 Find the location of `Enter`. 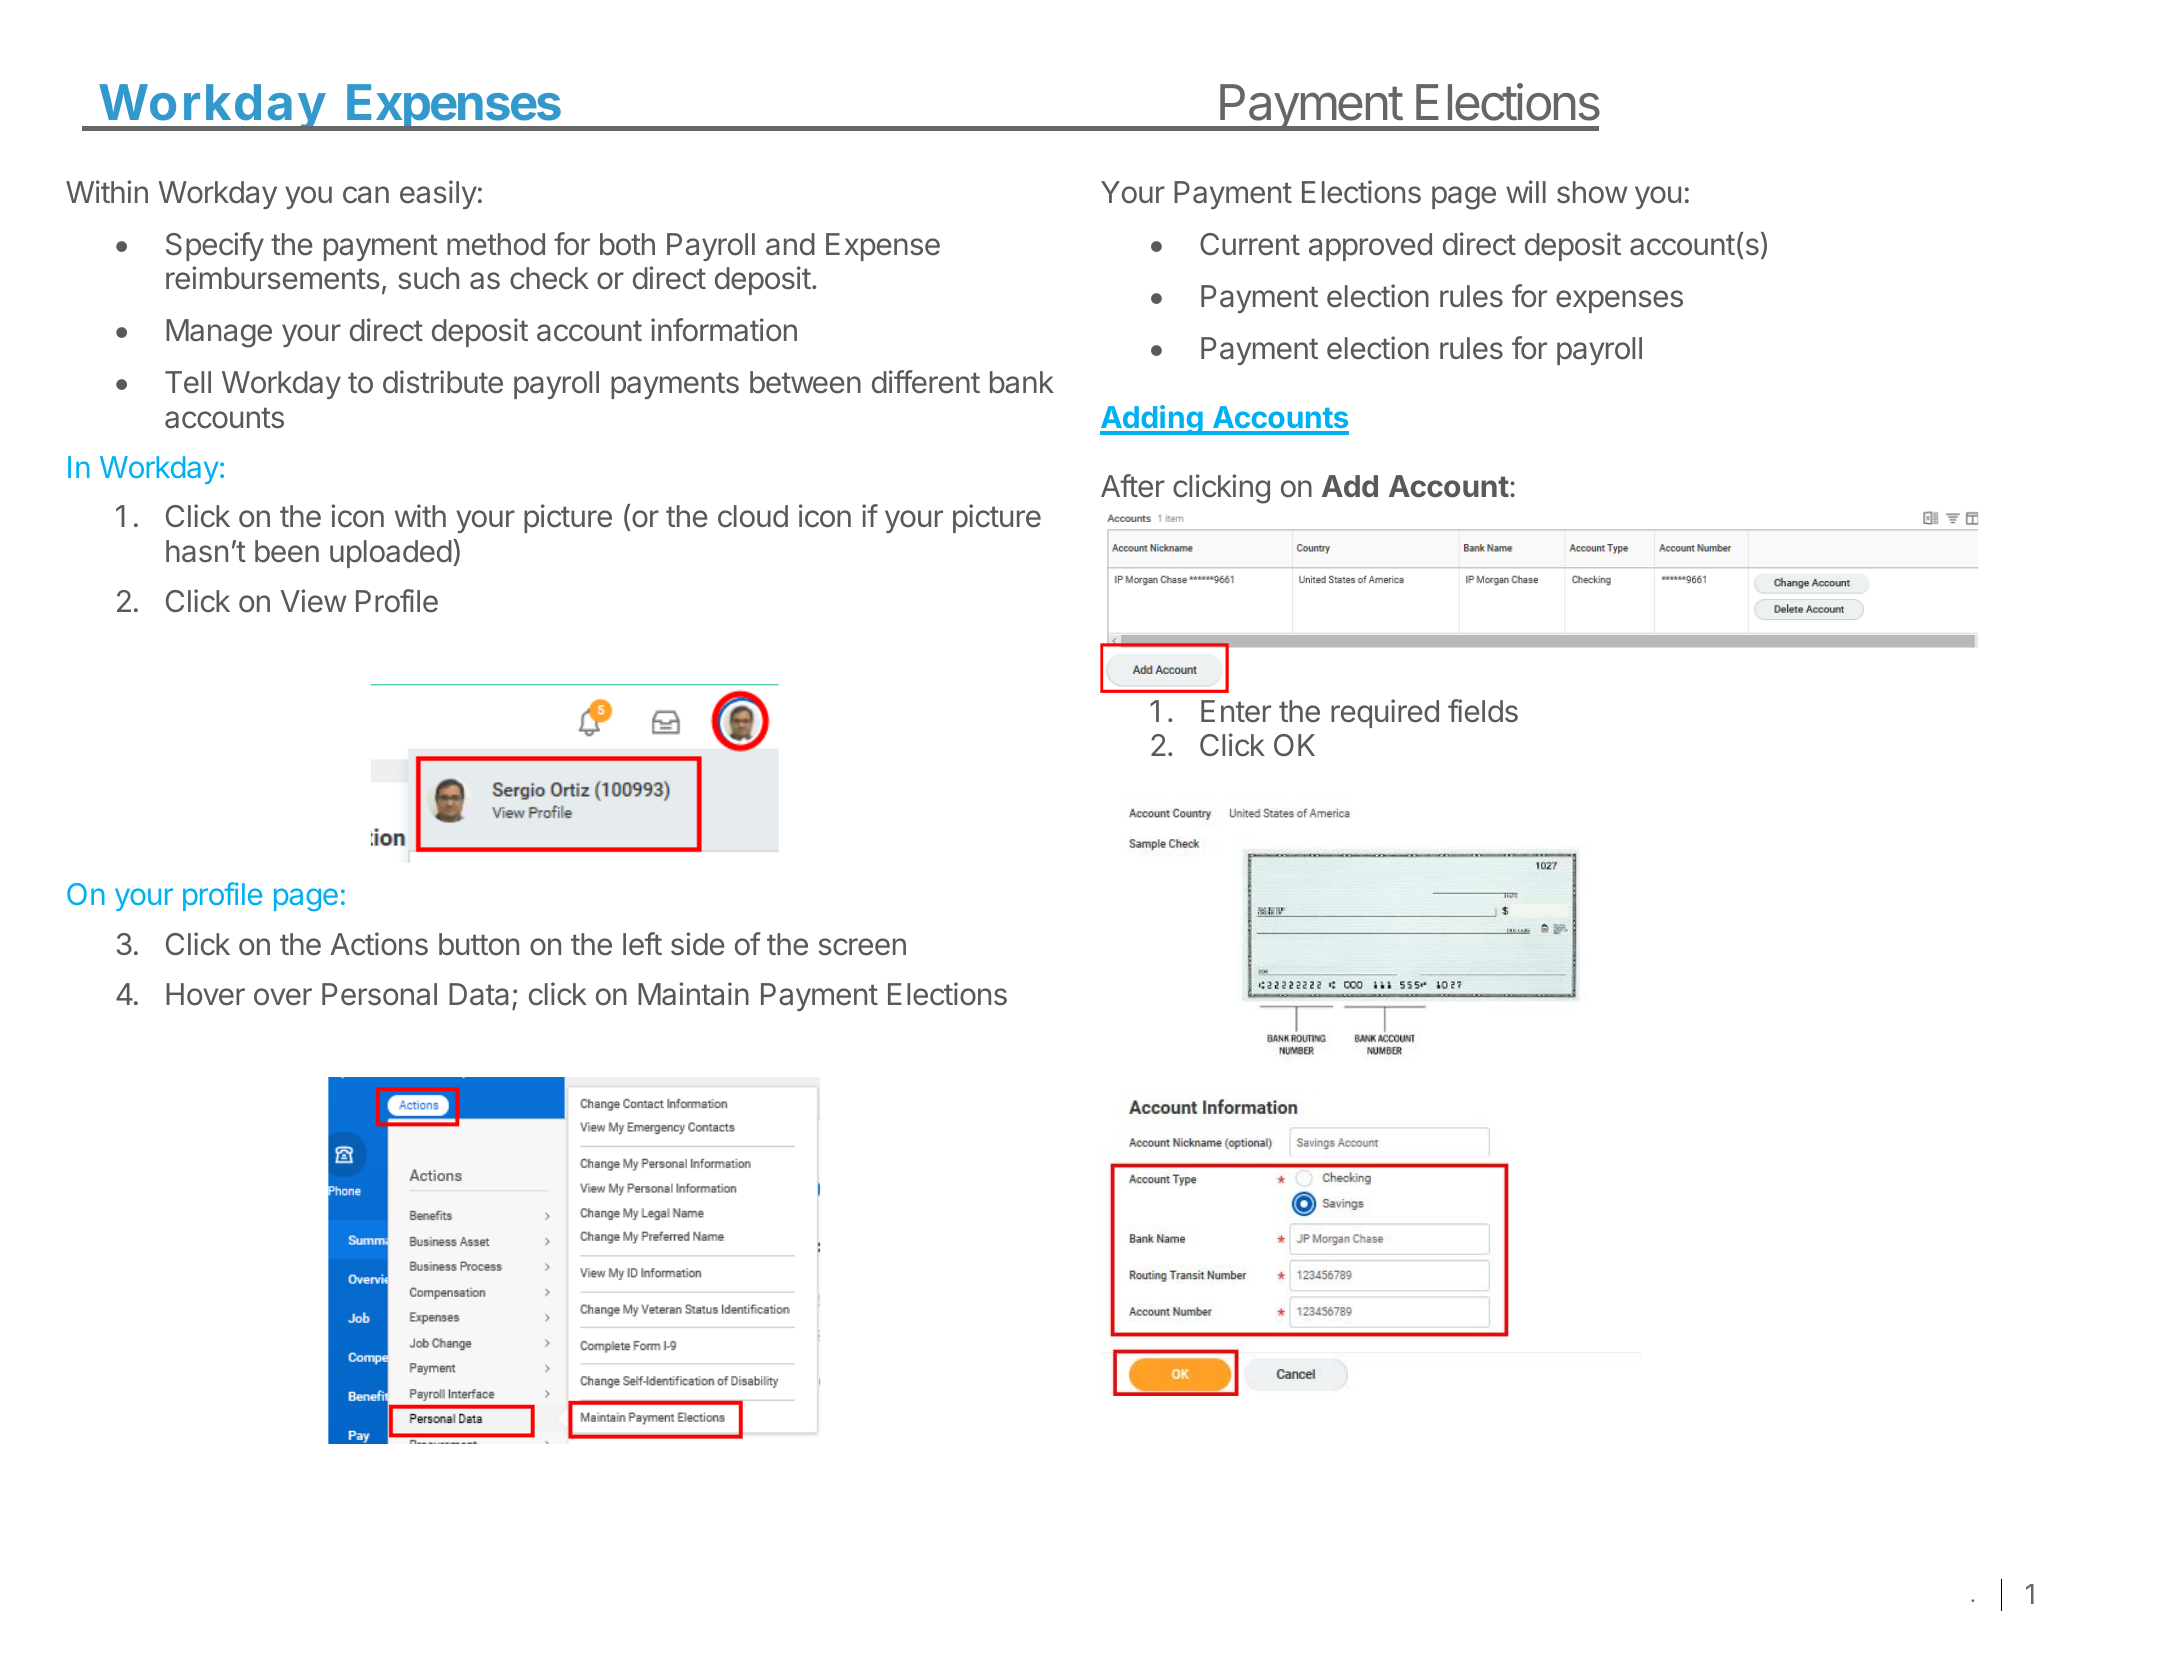

Enter is located at coordinates (1236, 711).
